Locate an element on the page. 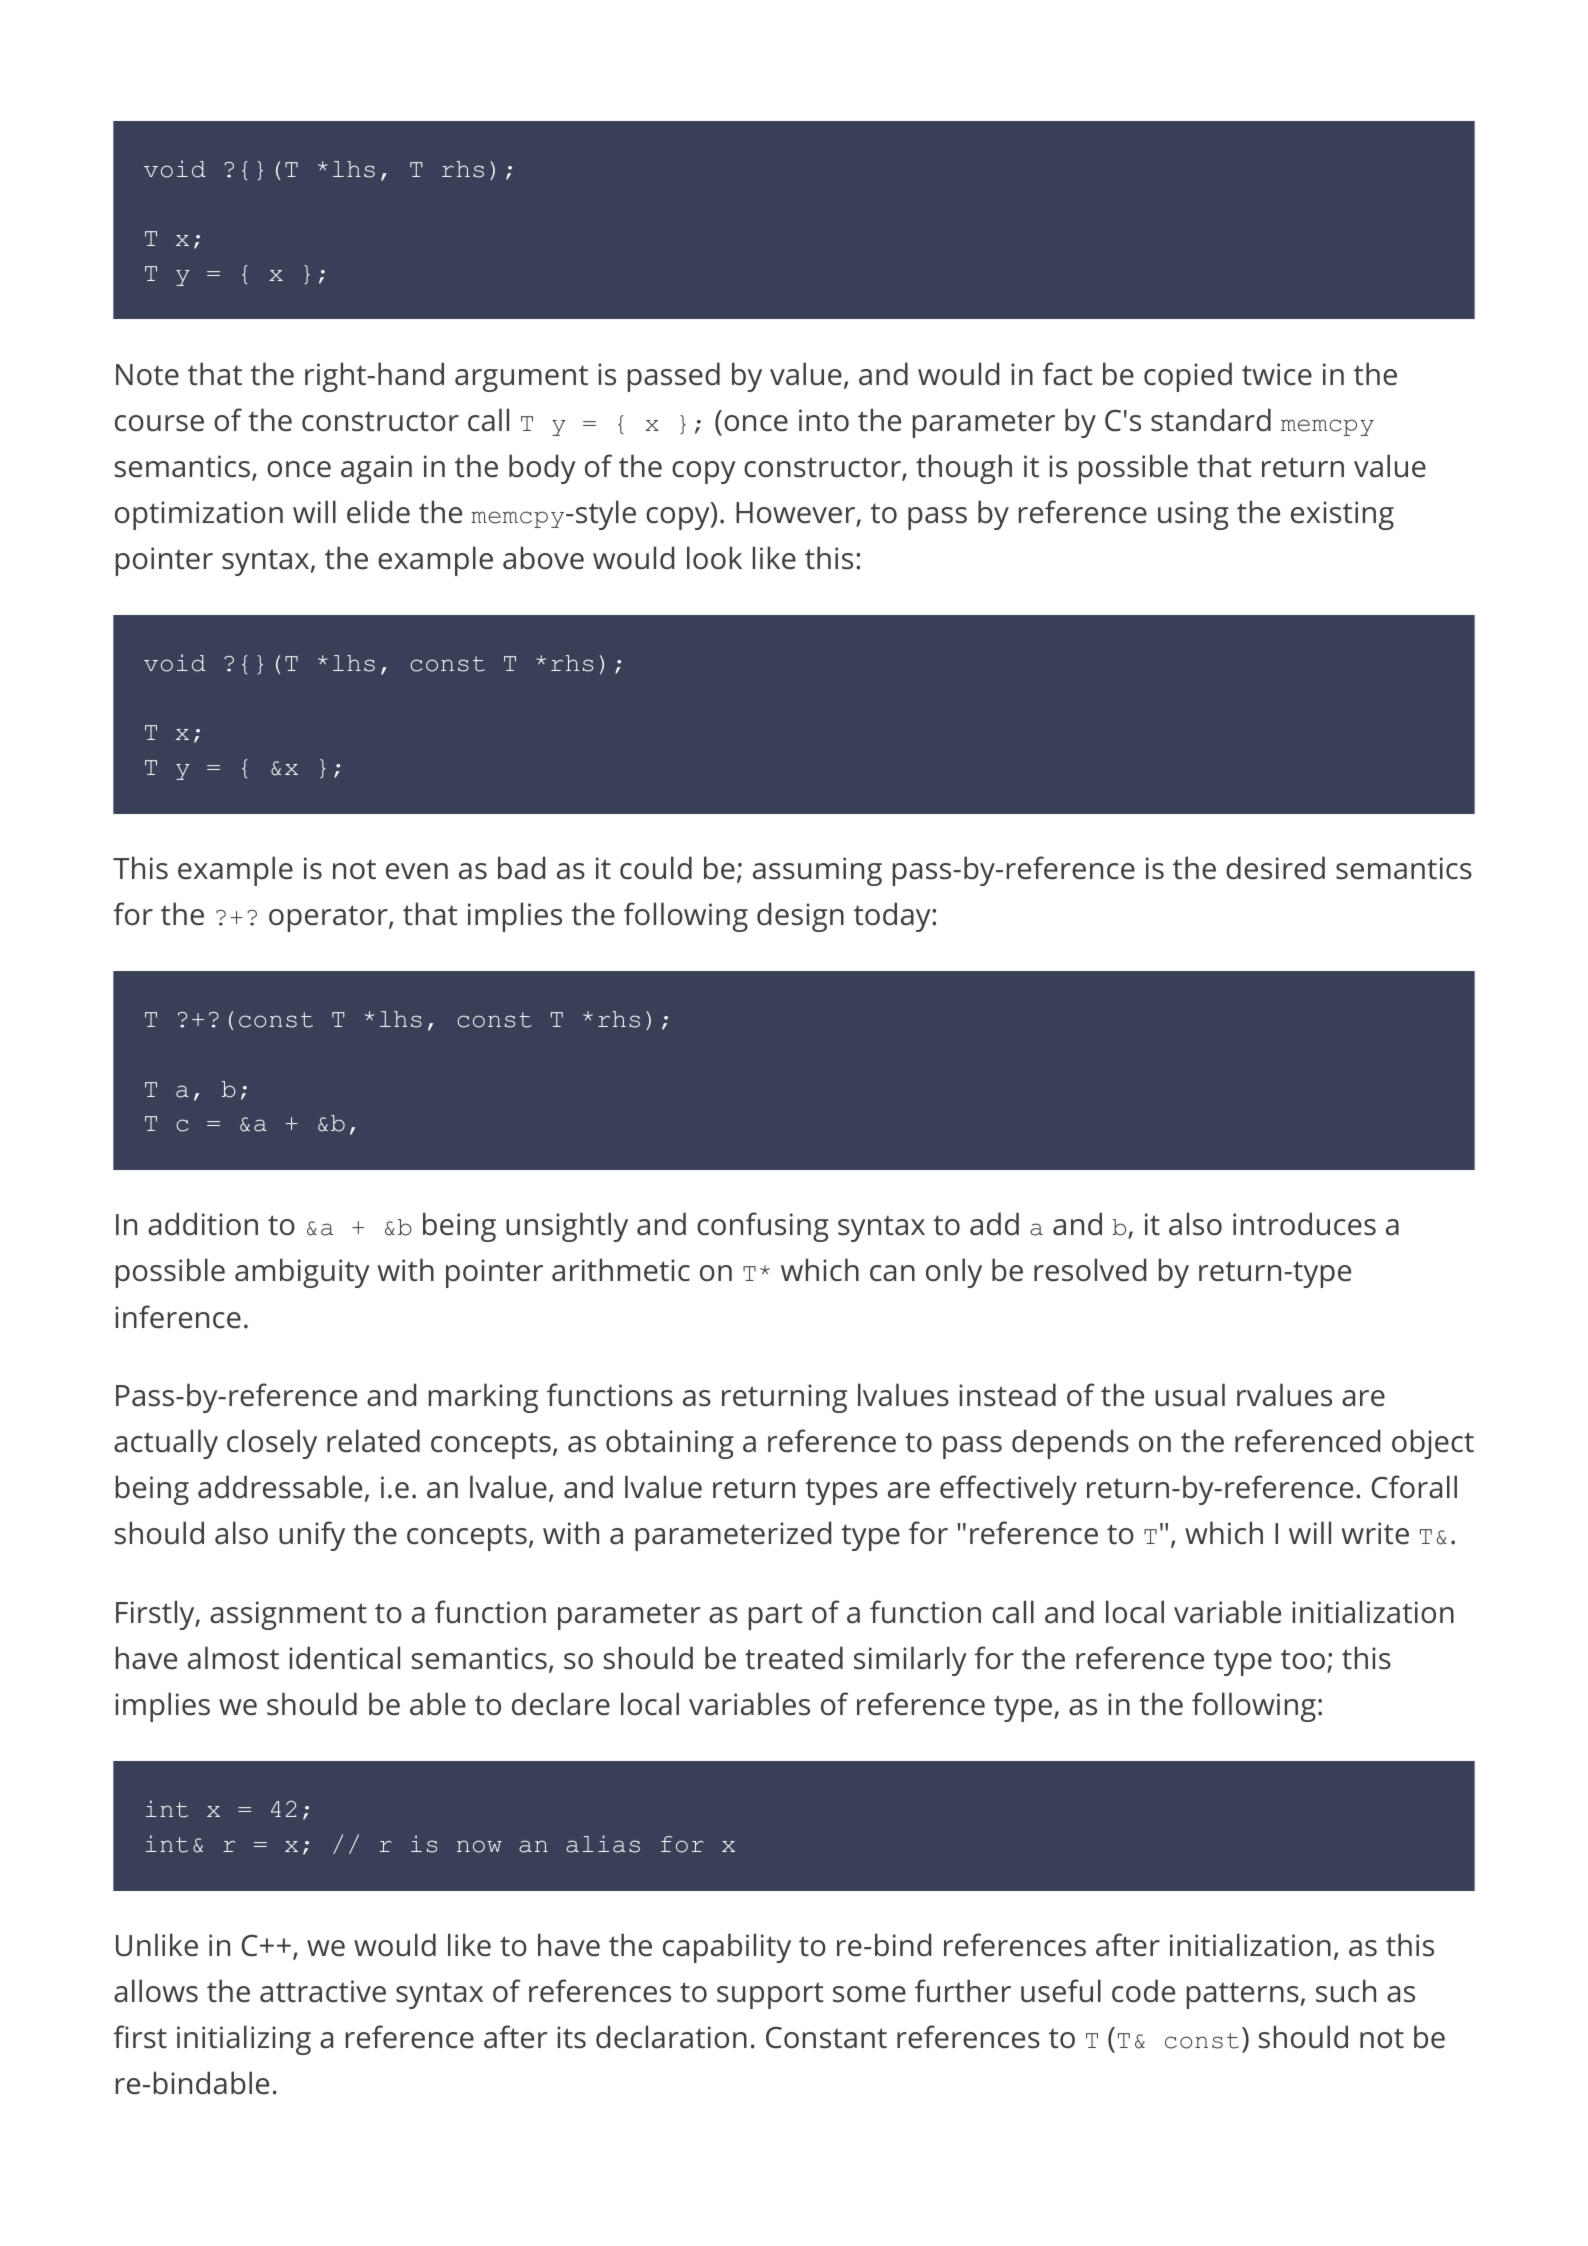  patterns is located at coordinates (1243, 1995).
